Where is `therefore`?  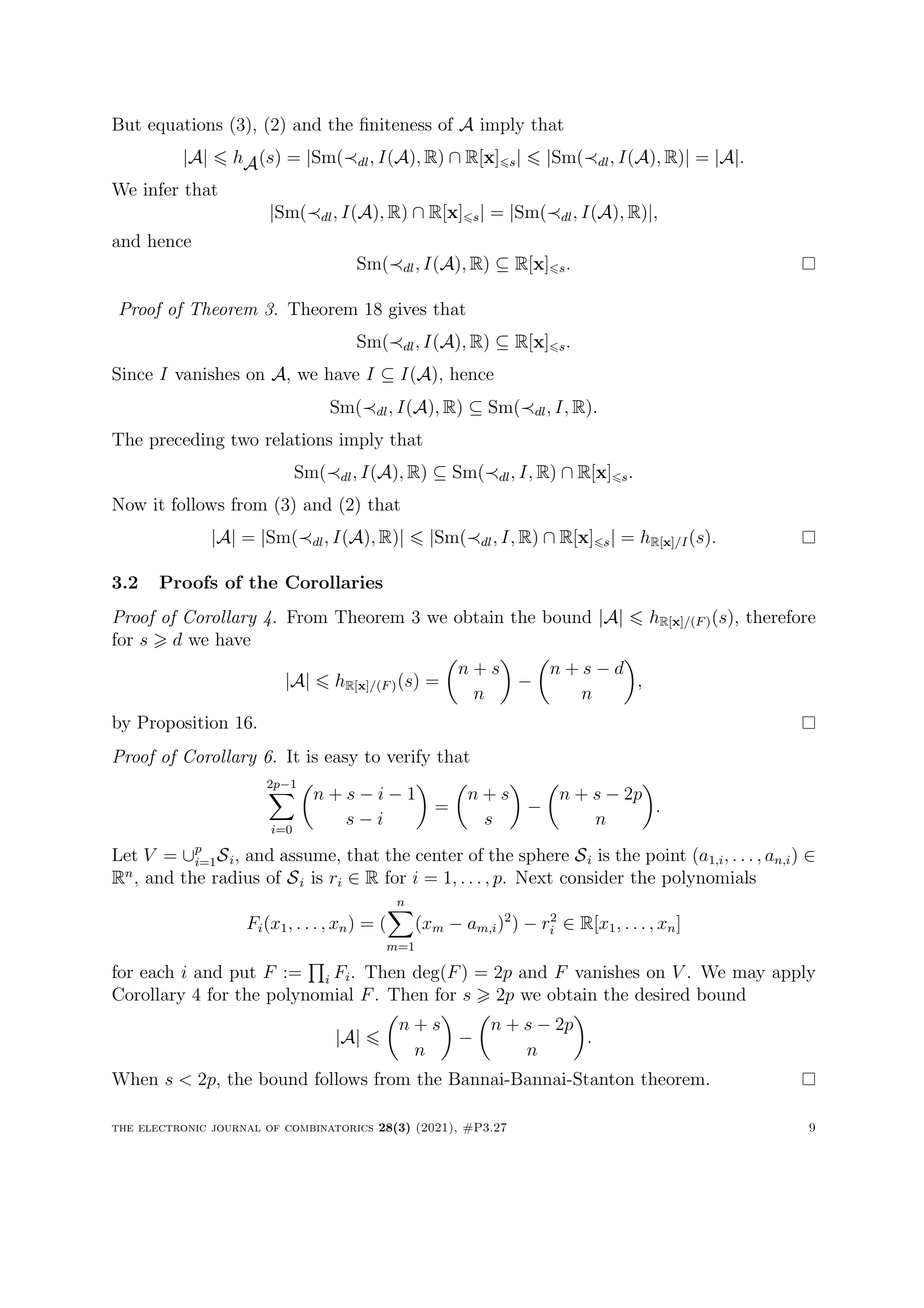 therefore is located at coordinates (781, 617).
